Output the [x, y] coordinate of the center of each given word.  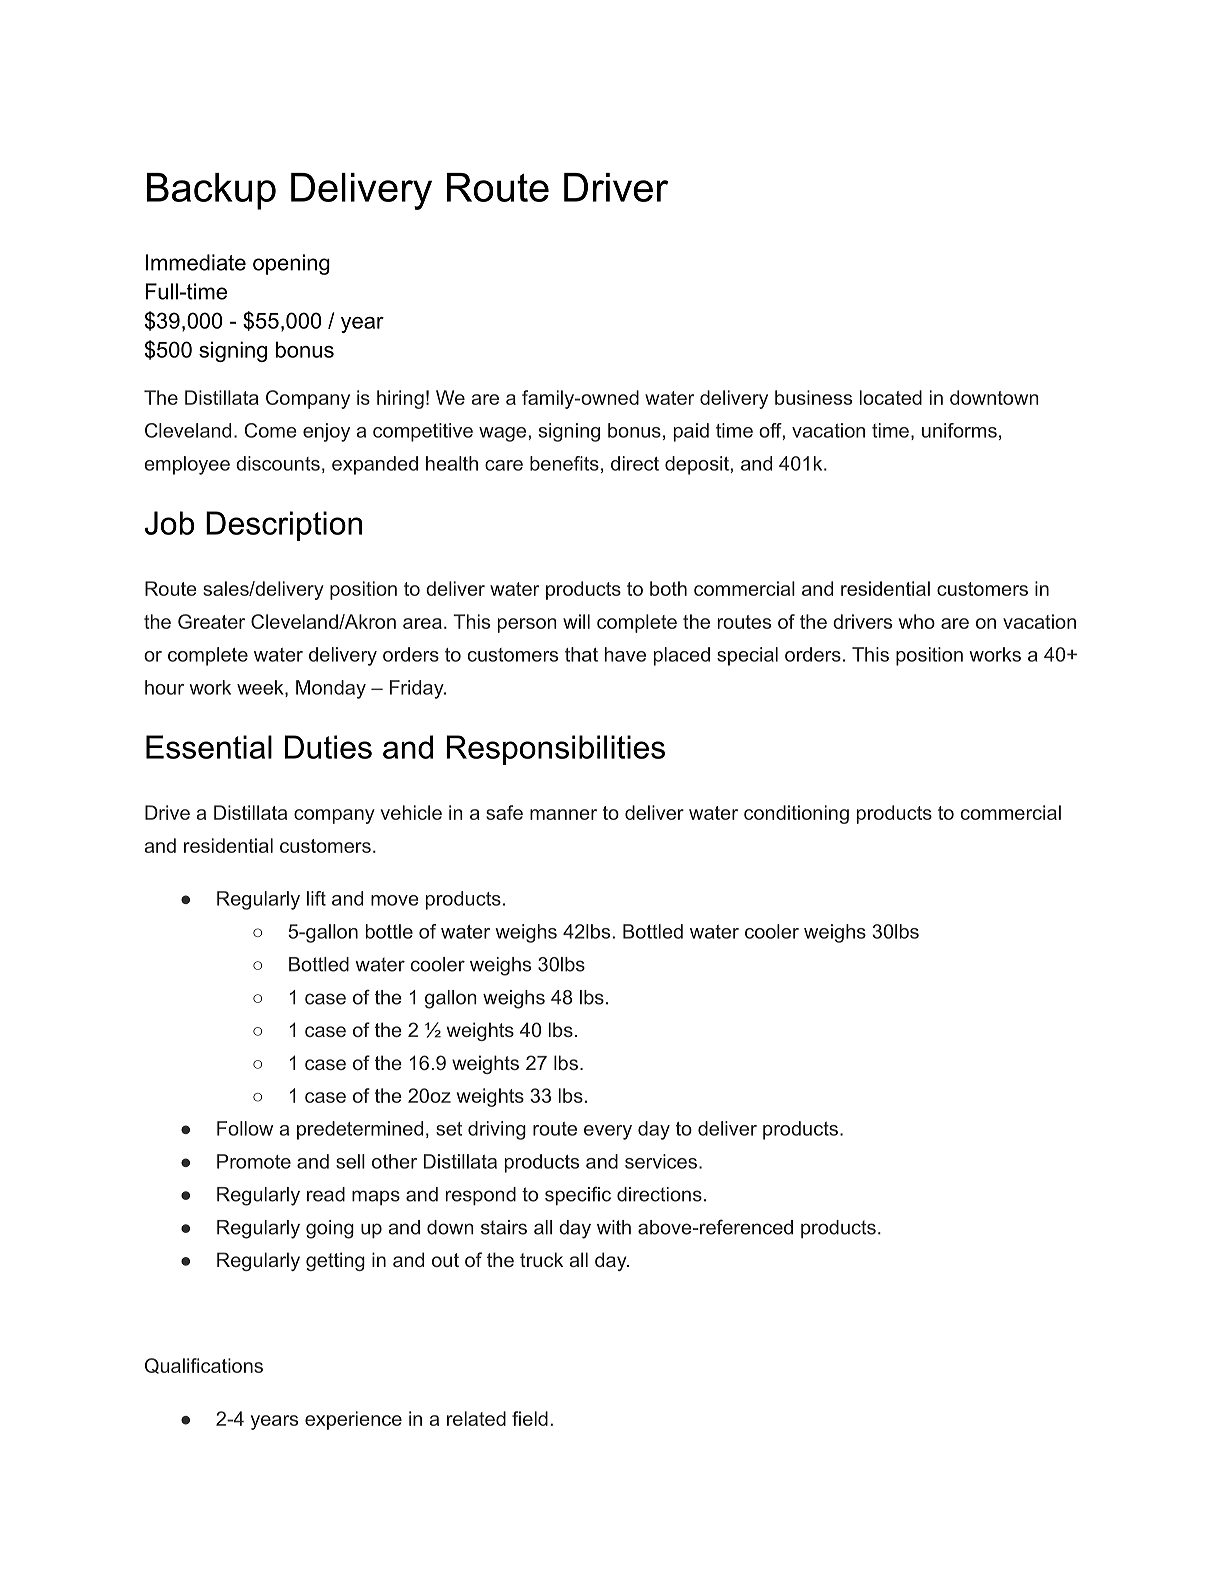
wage [502, 434]
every [608, 1132]
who [917, 621]
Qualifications [204, 1366]
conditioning [796, 814]
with [614, 1227]
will [576, 621]
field [530, 1418]
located [891, 397]
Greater [211, 621]
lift [316, 898]
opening [291, 264]
